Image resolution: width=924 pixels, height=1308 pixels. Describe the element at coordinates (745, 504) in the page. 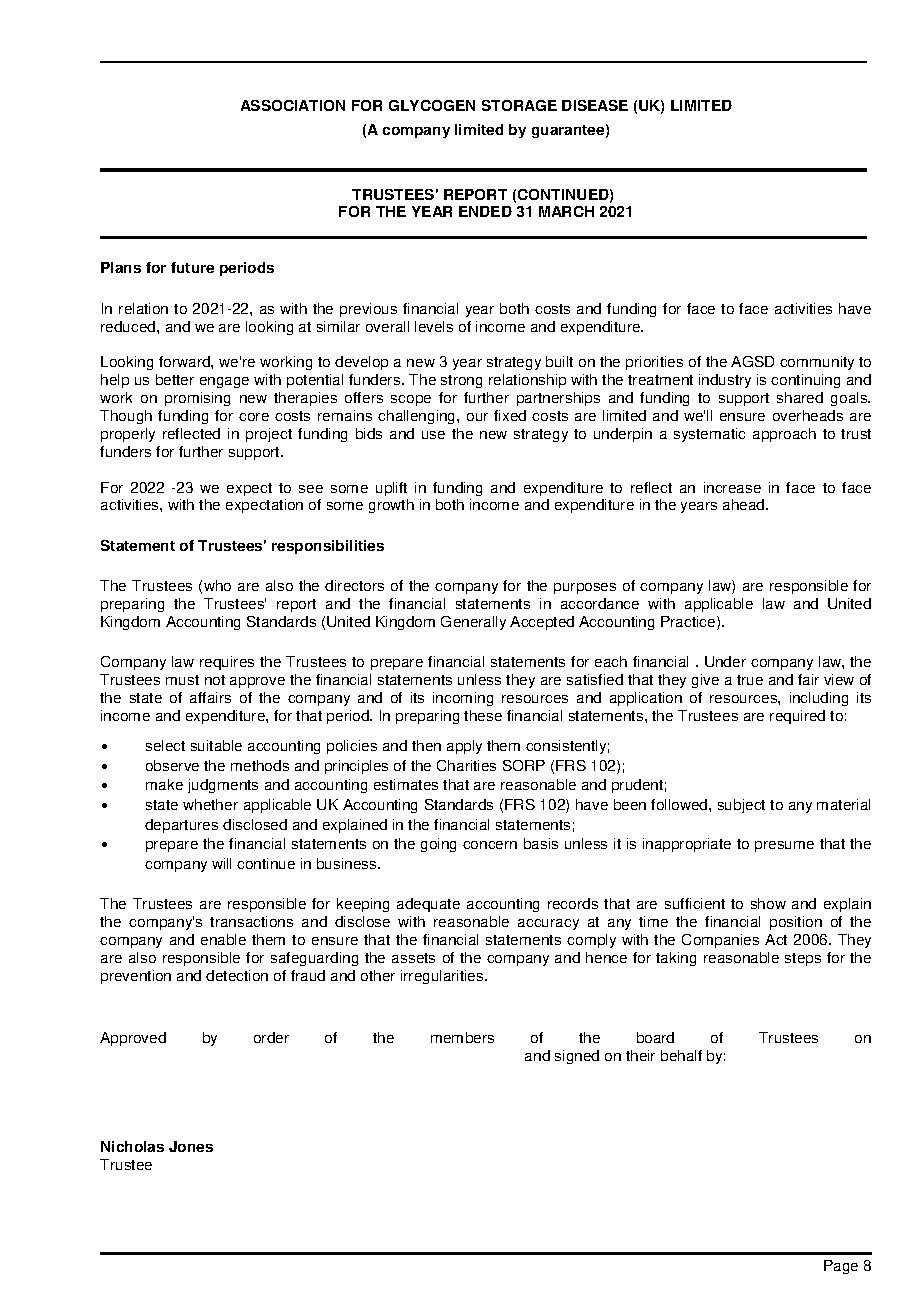

I see `ahead` at that location.
